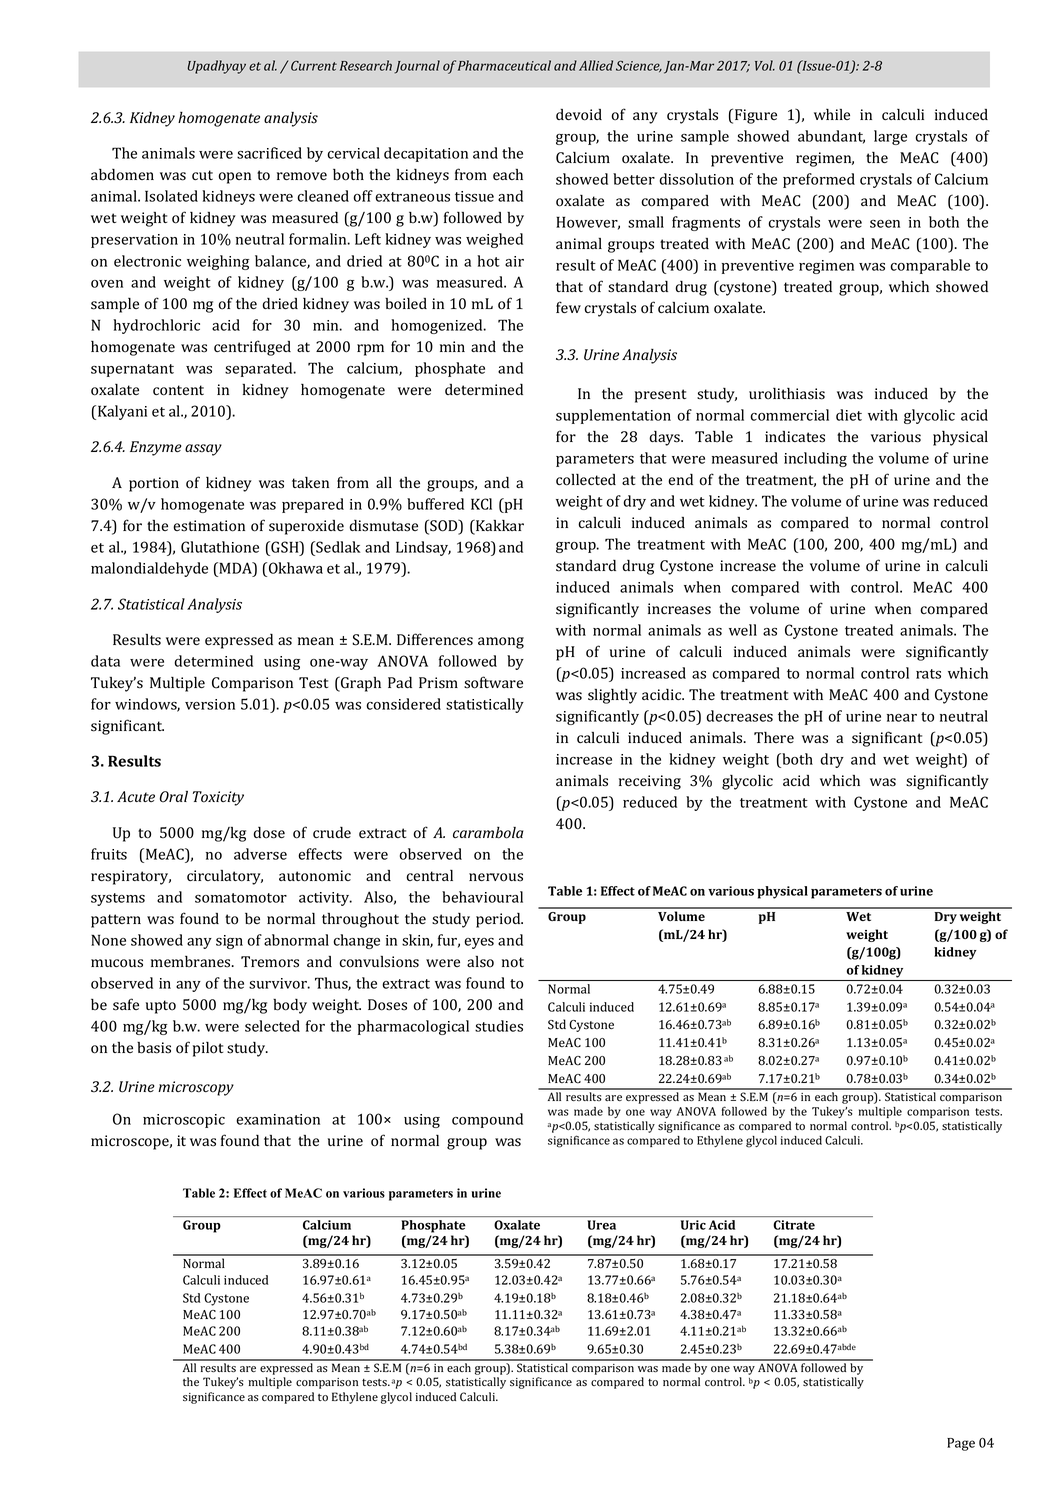 Image resolution: width=1054 pixels, height=1491 pixels. I want to click on Page, so click(961, 1444).
